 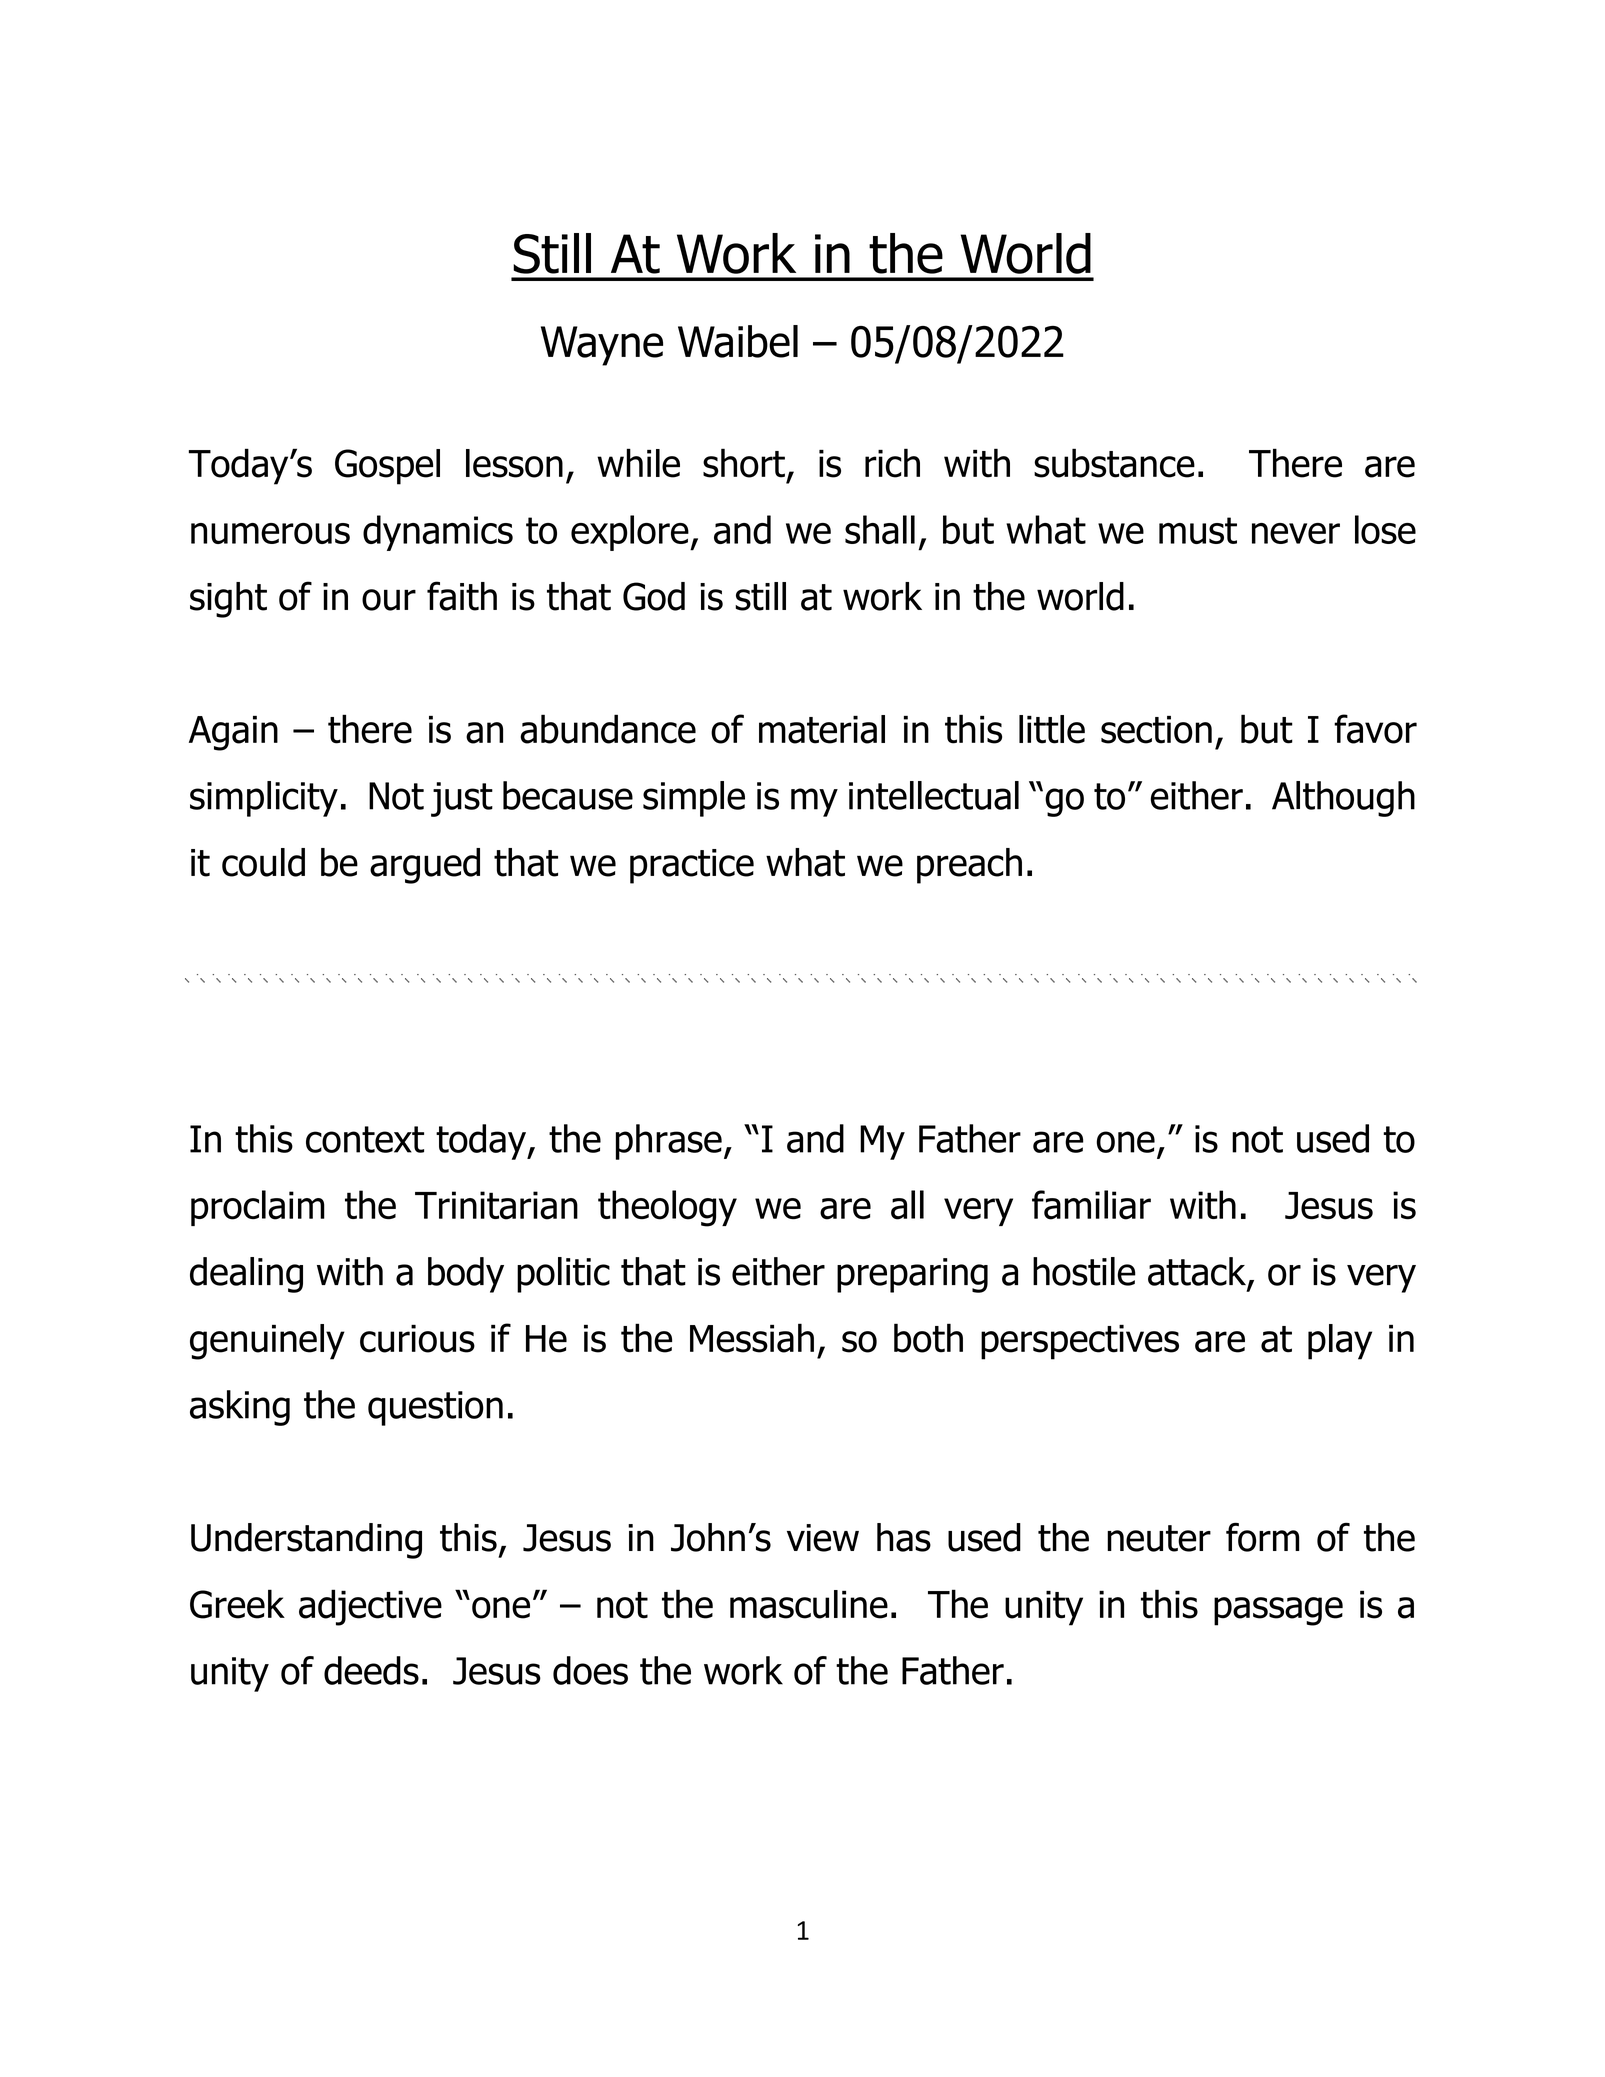 What do you see at coordinates (258, 1208) in the document?
I see `proclaim` at bounding box center [258, 1208].
